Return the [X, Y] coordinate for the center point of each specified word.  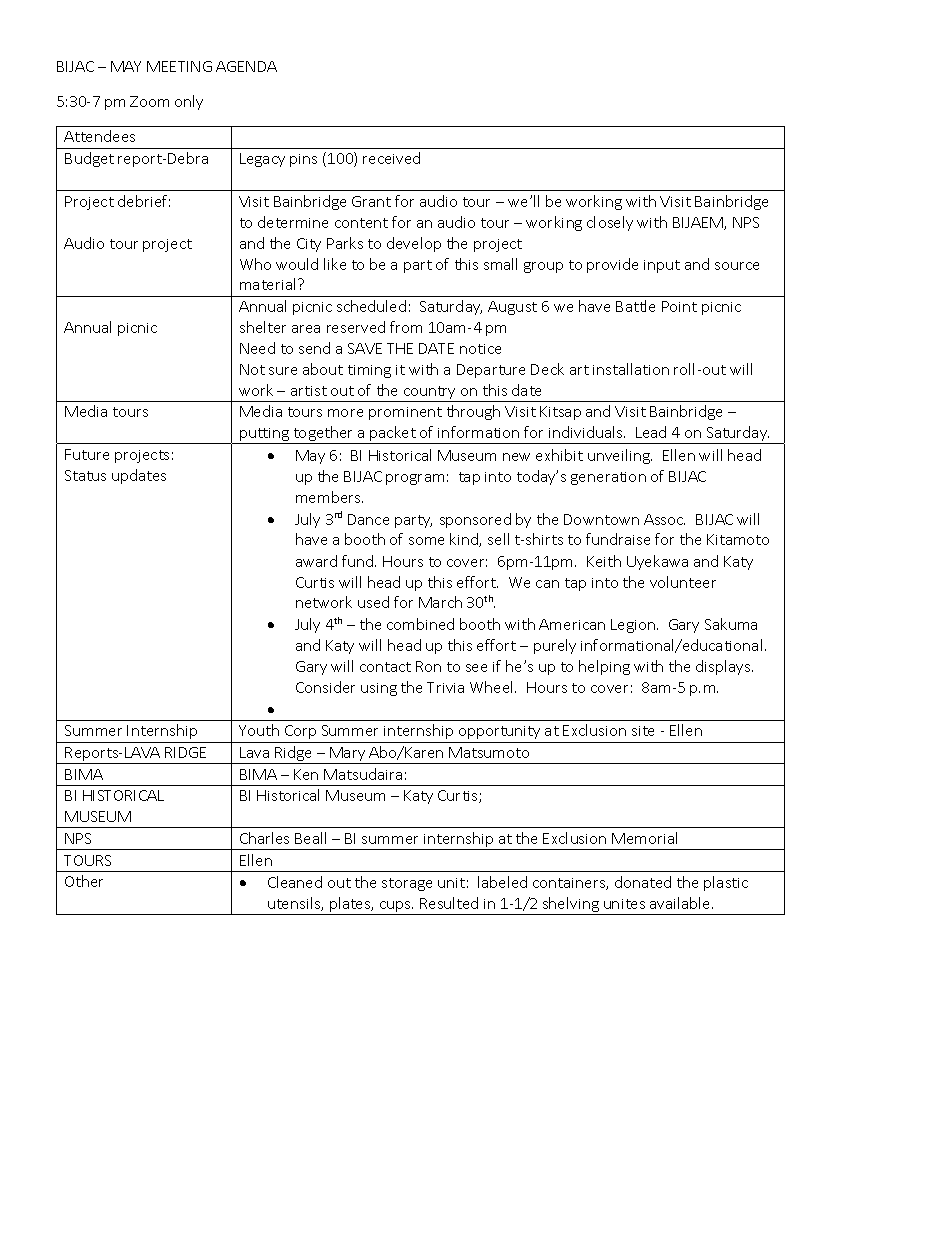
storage [407, 884]
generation [608, 478]
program [415, 479]
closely [610, 223]
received [391, 158]
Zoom [149, 101]
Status [85, 475]
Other [84, 881]
